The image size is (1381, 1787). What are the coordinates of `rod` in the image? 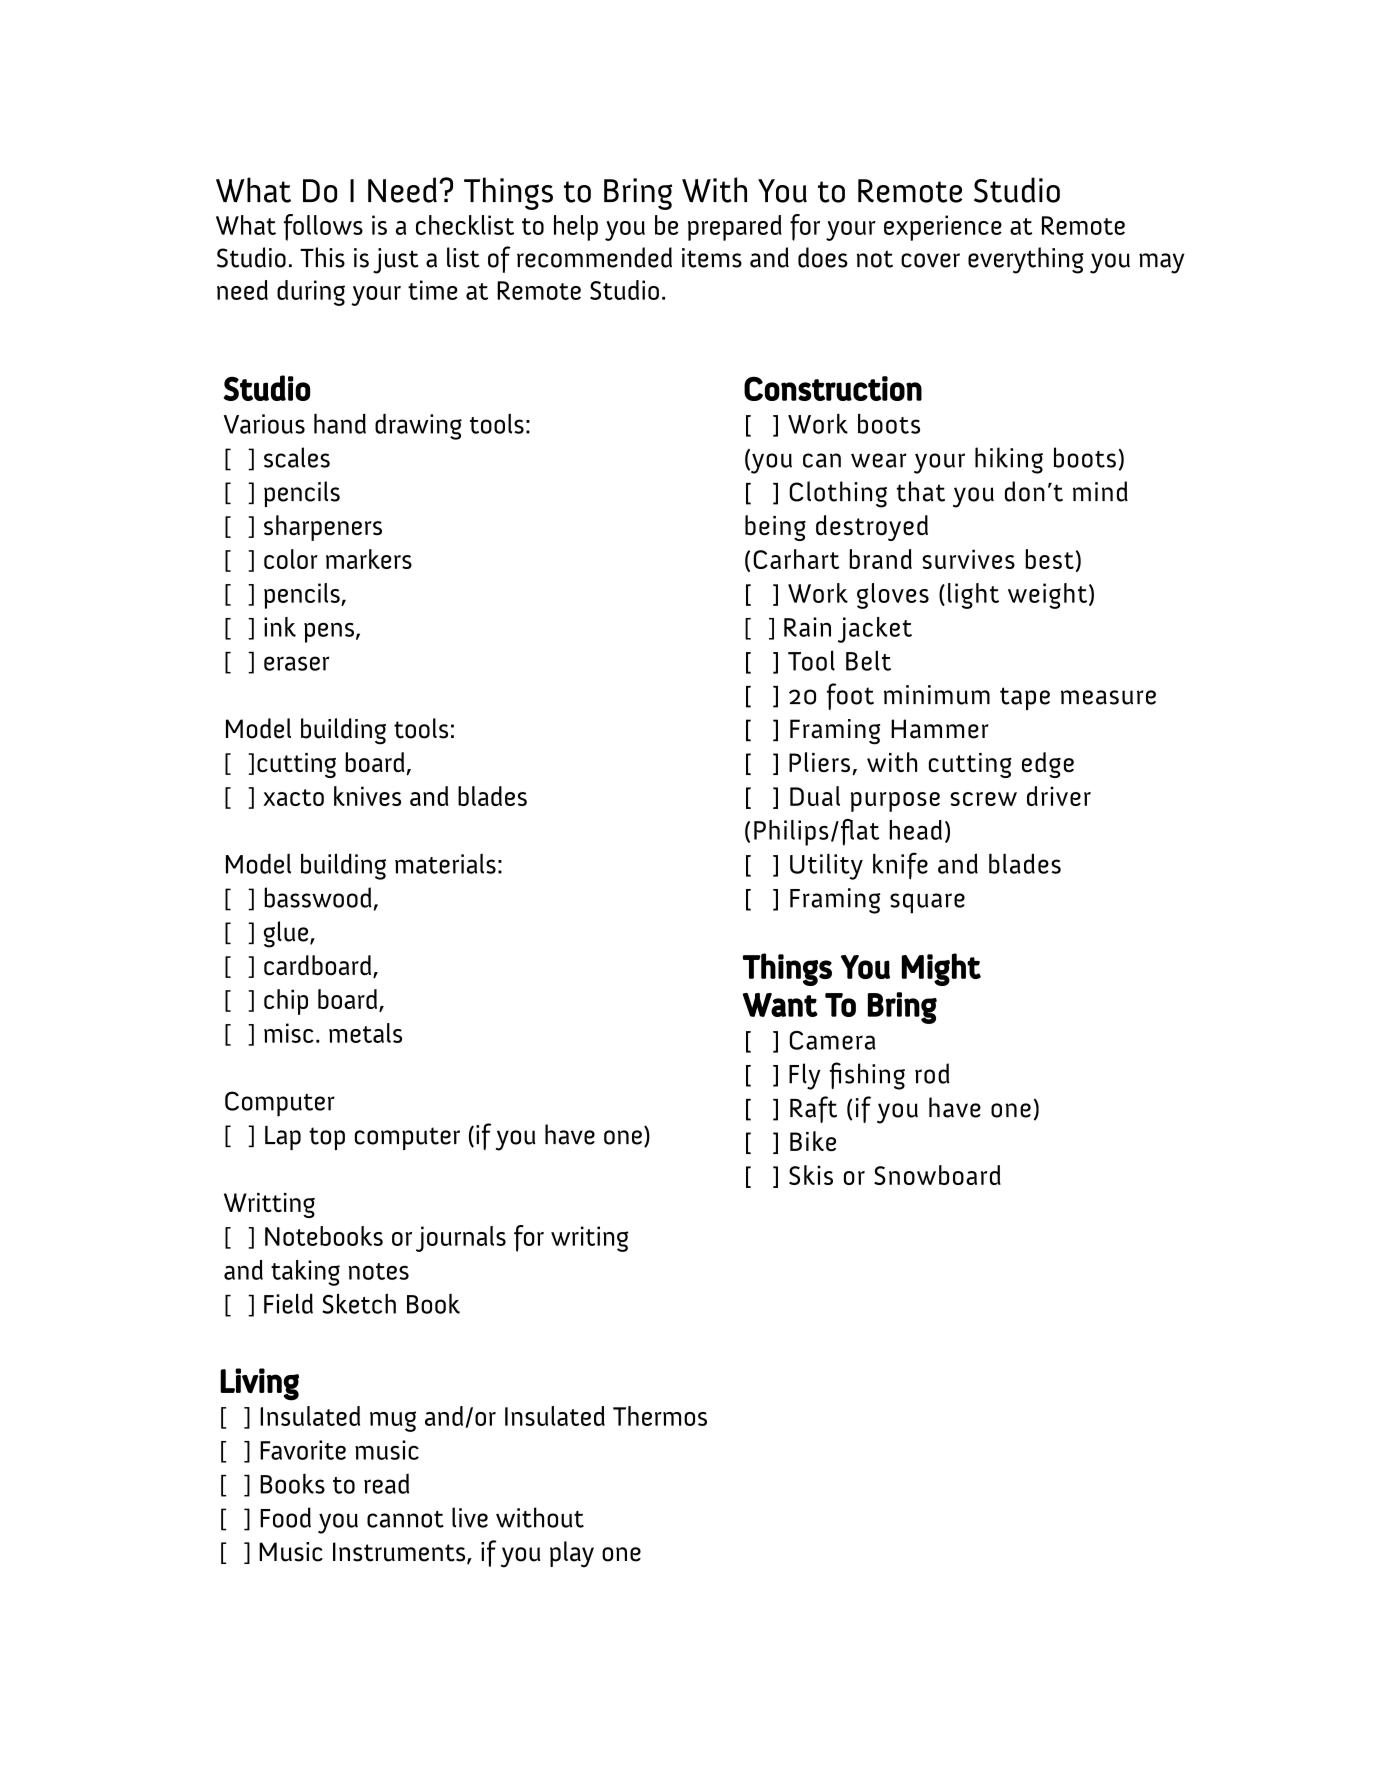 It's located at (932, 1073).
